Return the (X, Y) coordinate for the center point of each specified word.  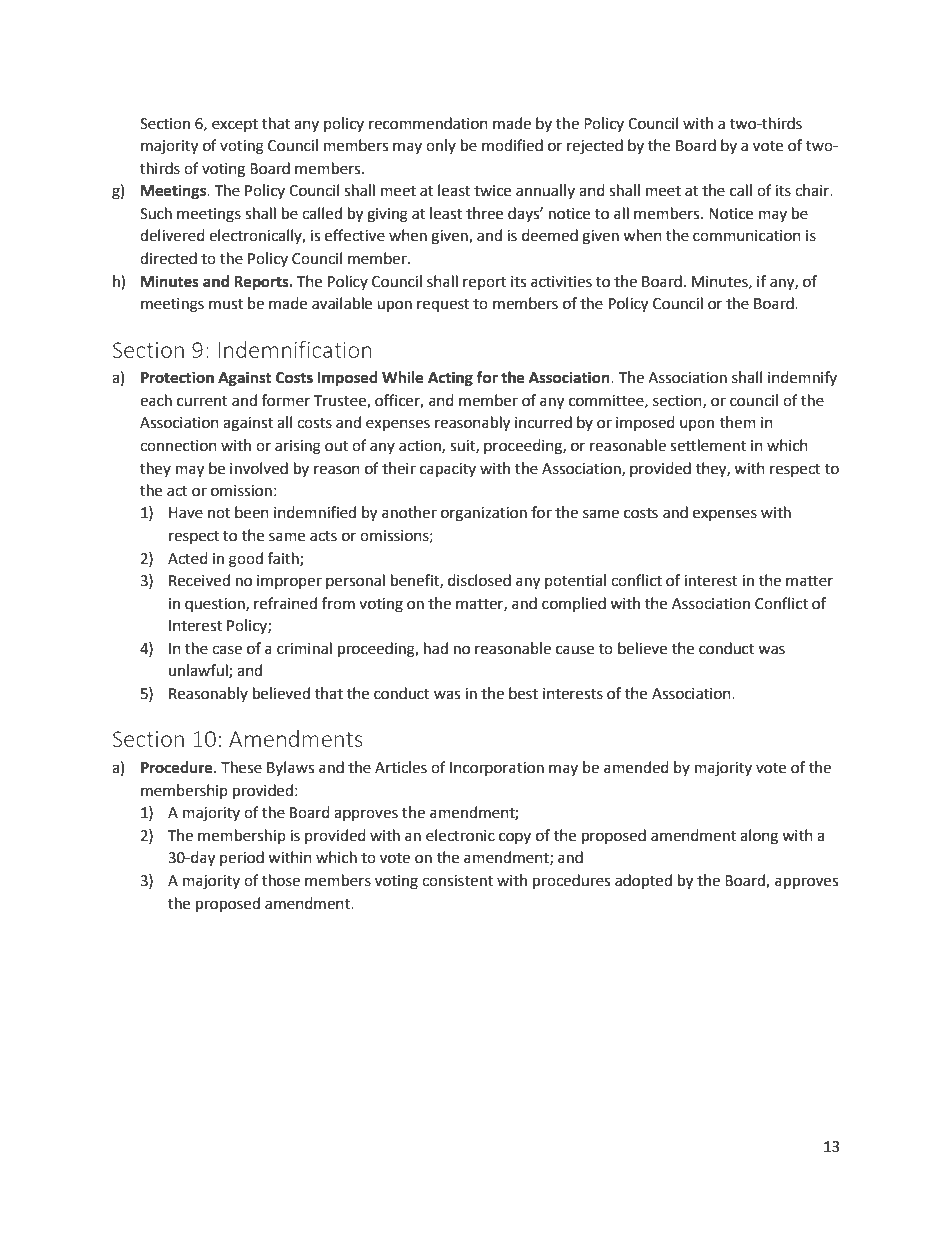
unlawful (199, 671)
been (252, 512)
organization (484, 514)
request (443, 305)
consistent (457, 881)
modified (512, 145)
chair (813, 190)
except (235, 125)
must (226, 304)
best (523, 693)
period (242, 858)
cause (575, 650)
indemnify (802, 378)
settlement (708, 445)
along (759, 837)
